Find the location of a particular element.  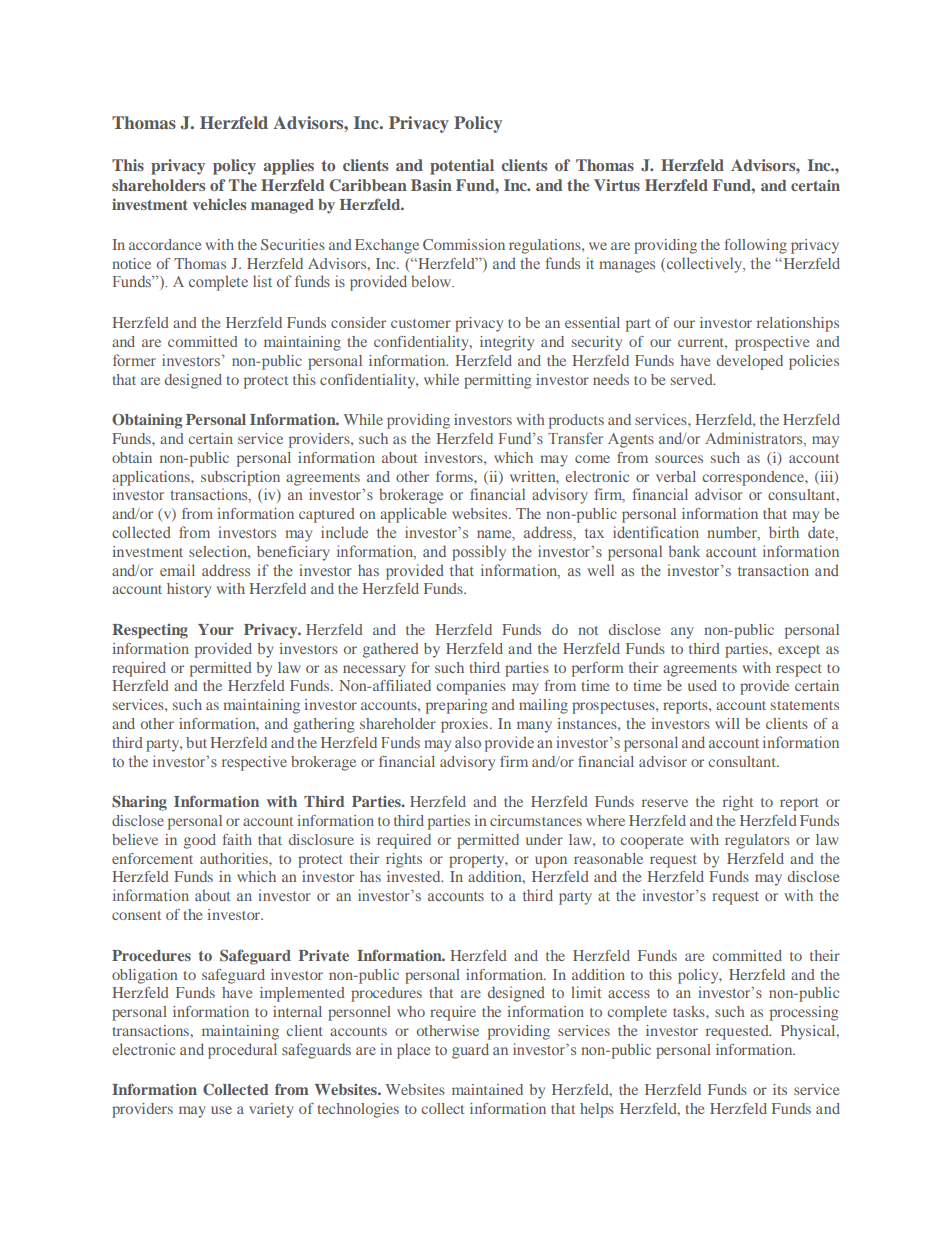

vehicles is located at coordinates (220, 204).
